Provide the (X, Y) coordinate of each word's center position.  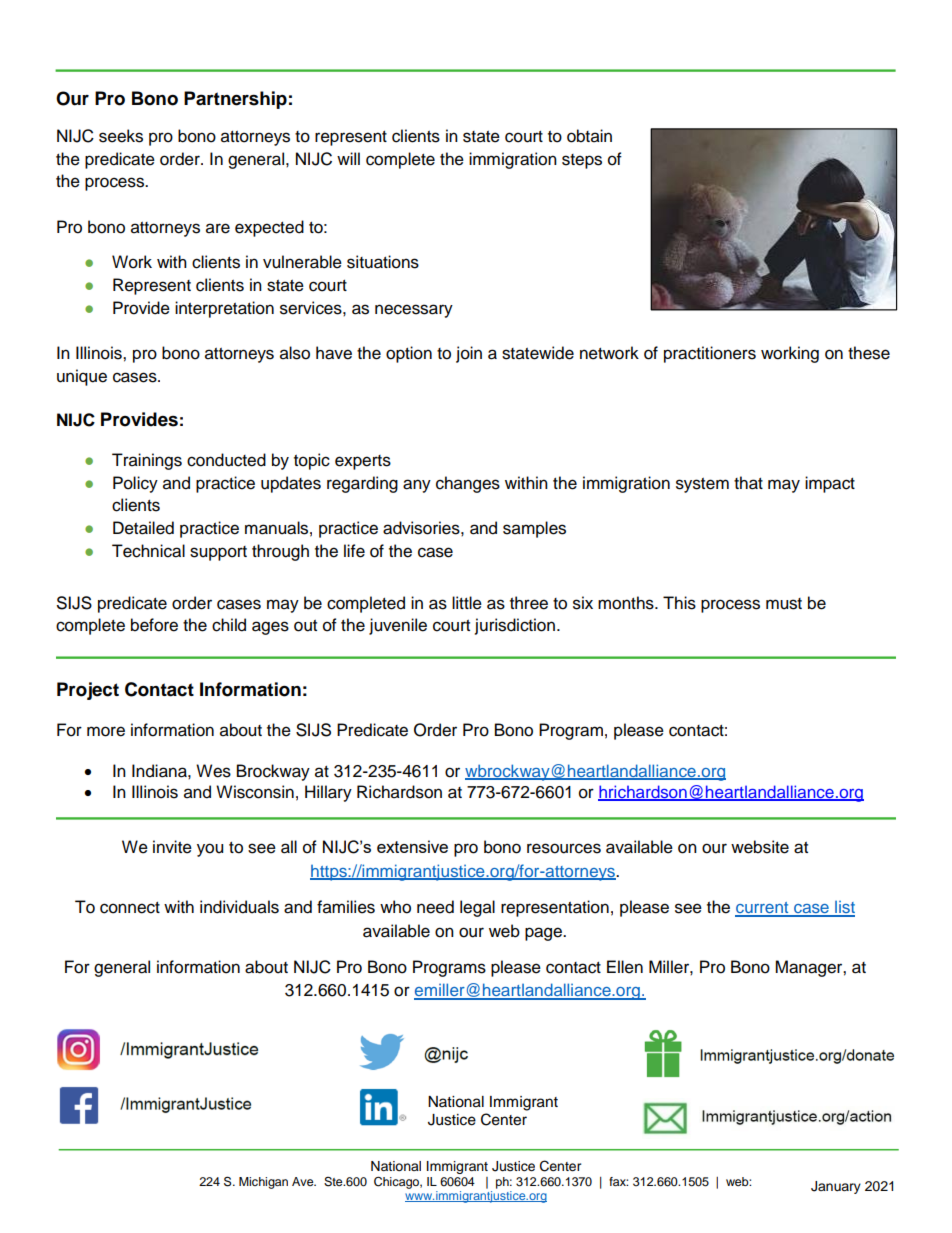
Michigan (263, 1183)
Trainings (147, 461)
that (748, 483)
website (760, 847)
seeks (121, 136)
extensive (412, 846)
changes (468, 484)
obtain (589, 136)
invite (172, 847)
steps (582, 161)
